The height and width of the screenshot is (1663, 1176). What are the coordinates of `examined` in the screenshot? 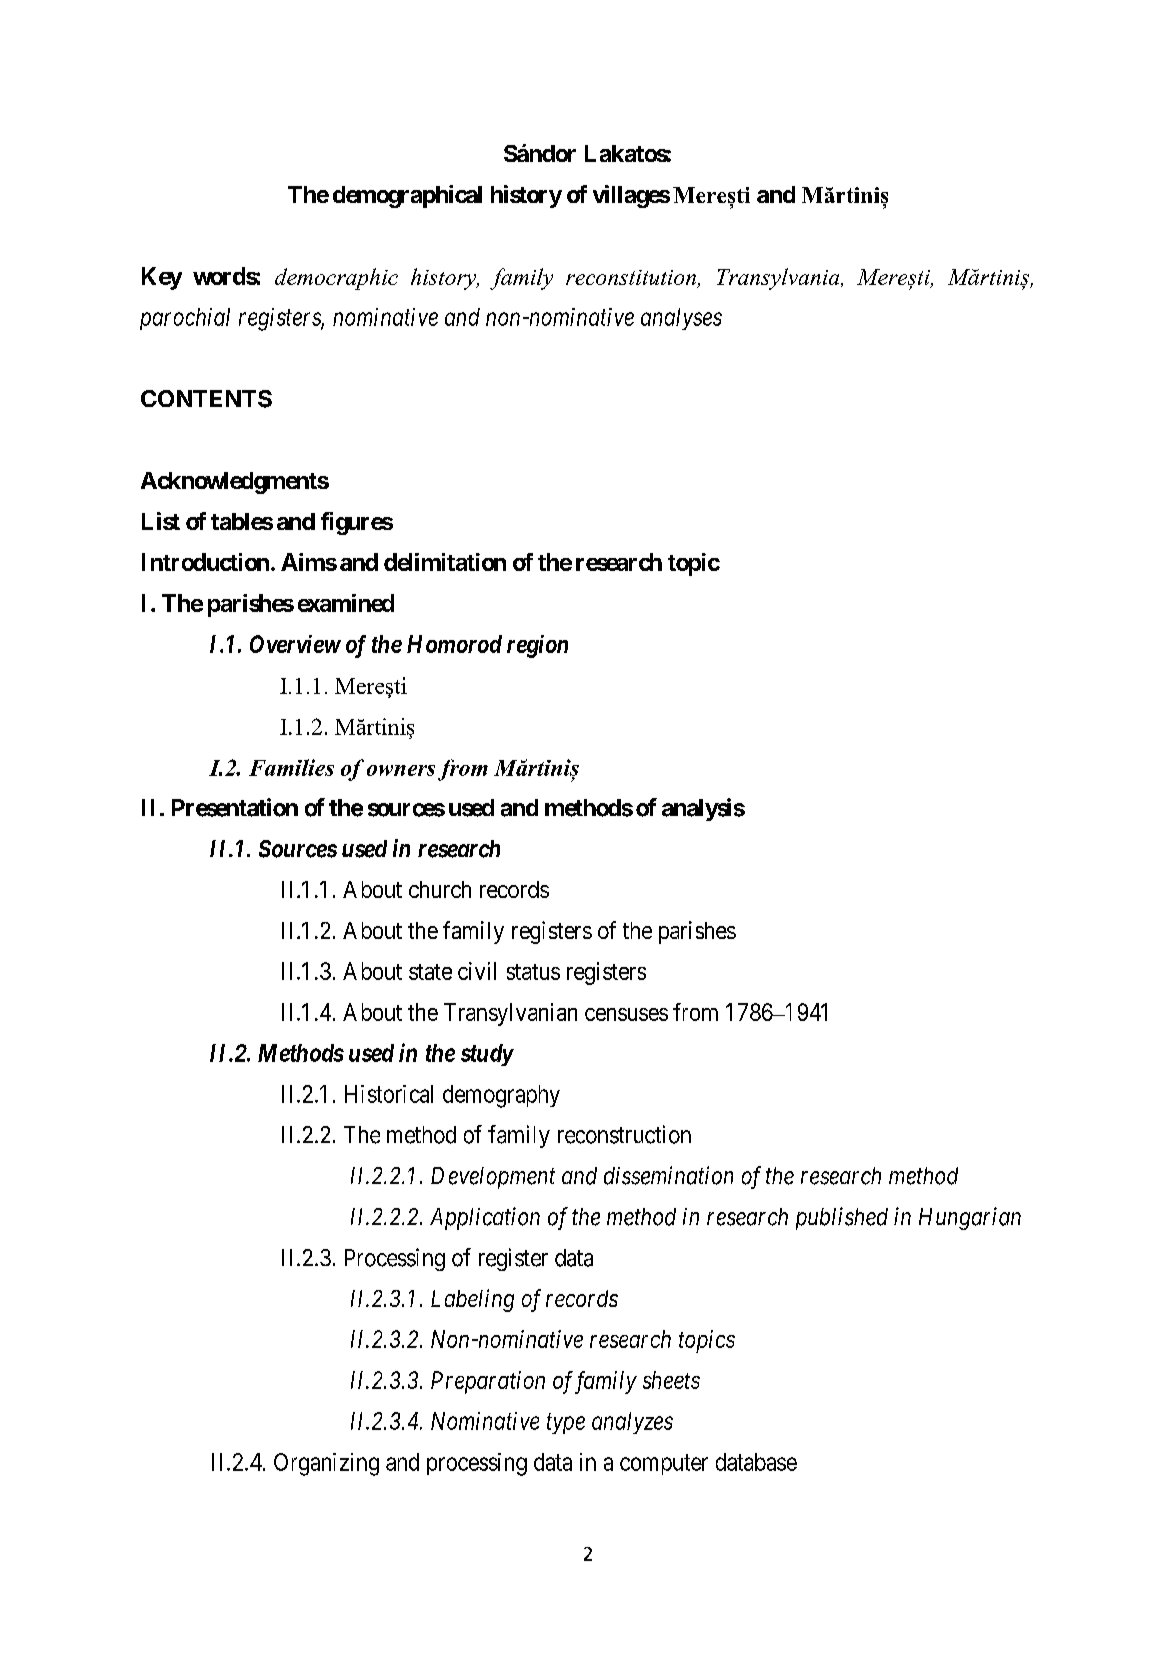 It's located at (346, 603).
